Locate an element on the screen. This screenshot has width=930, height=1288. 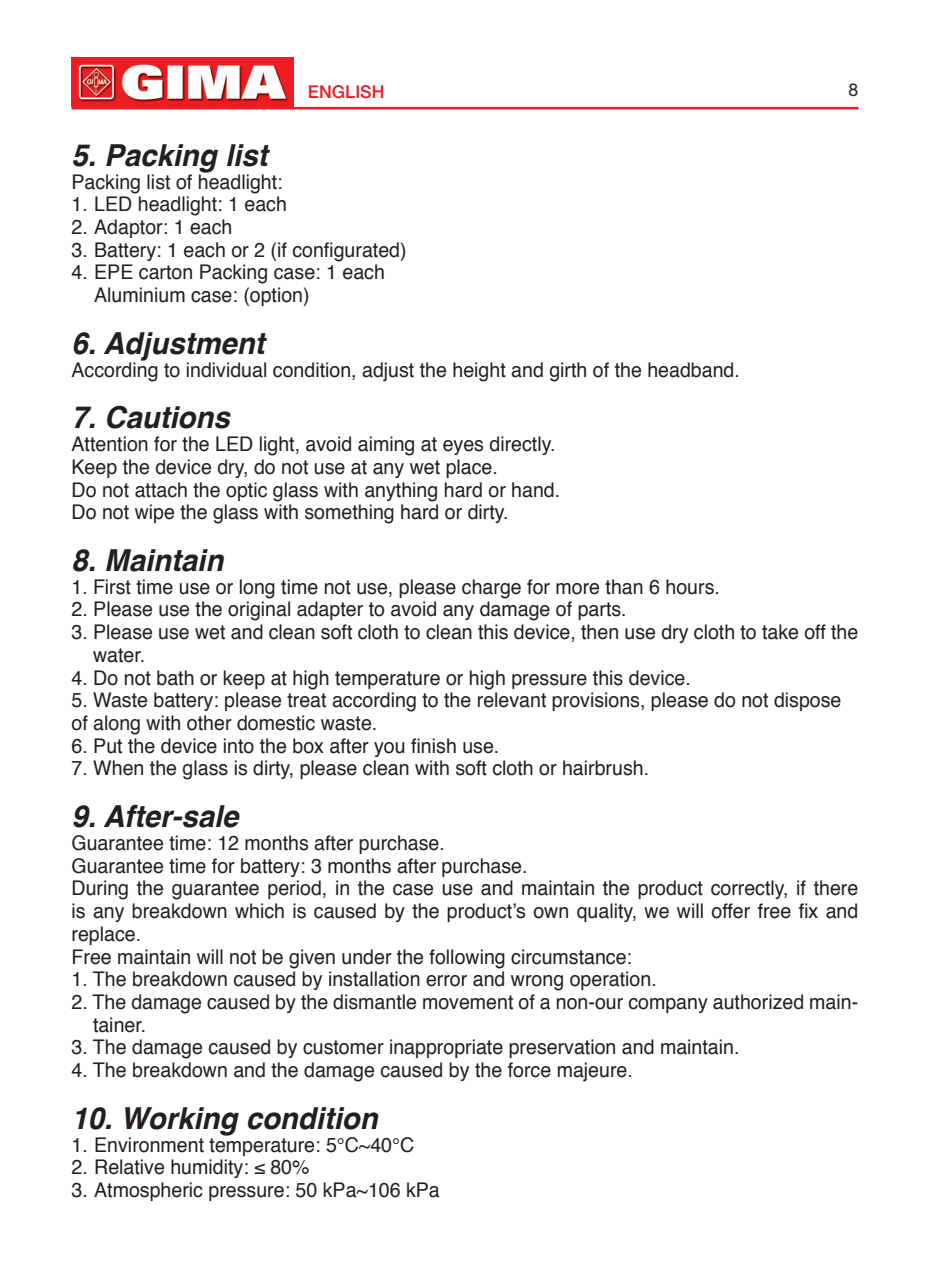
Environment is located at coordinates (149, 1145).
